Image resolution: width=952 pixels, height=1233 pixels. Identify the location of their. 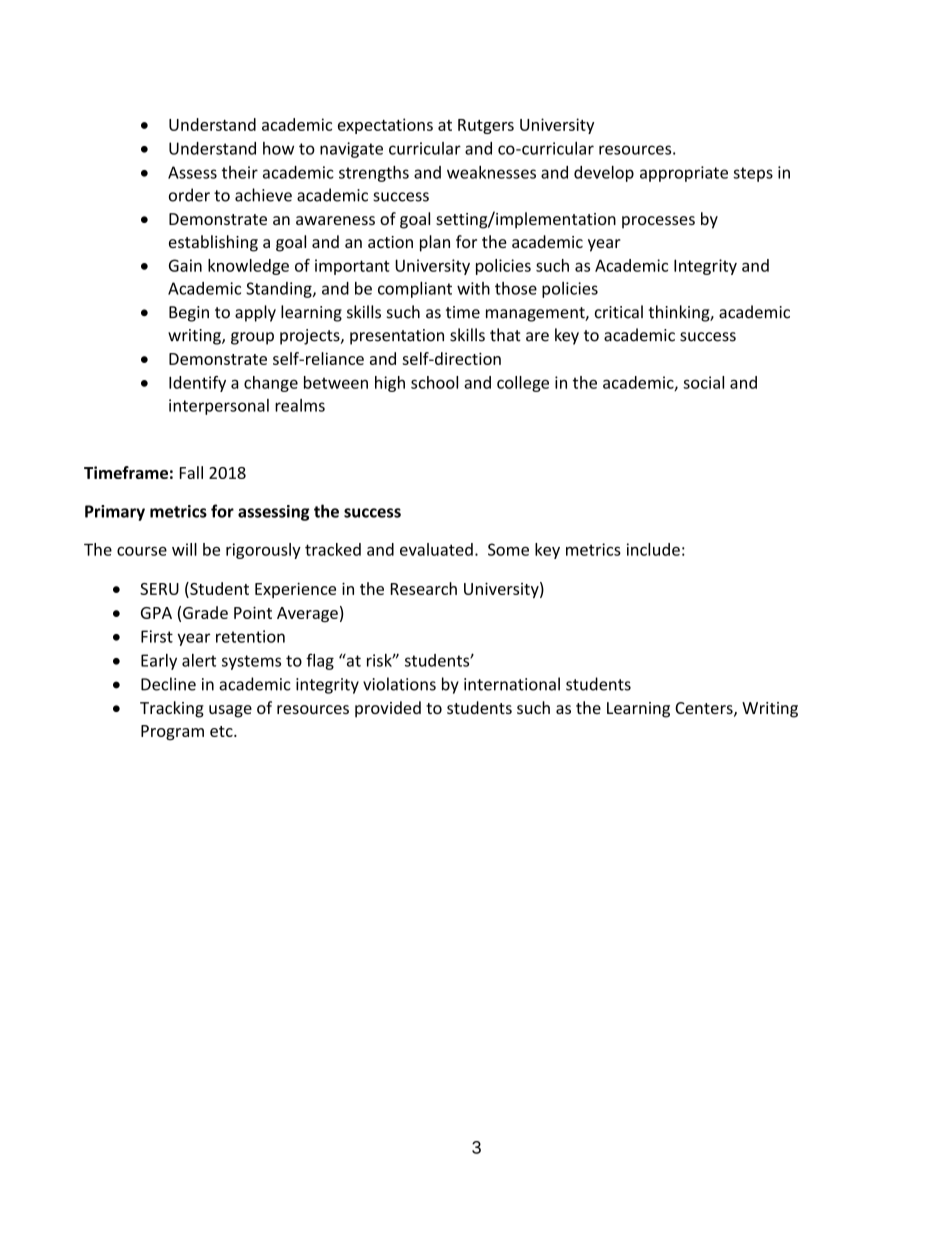
(240, 172).
